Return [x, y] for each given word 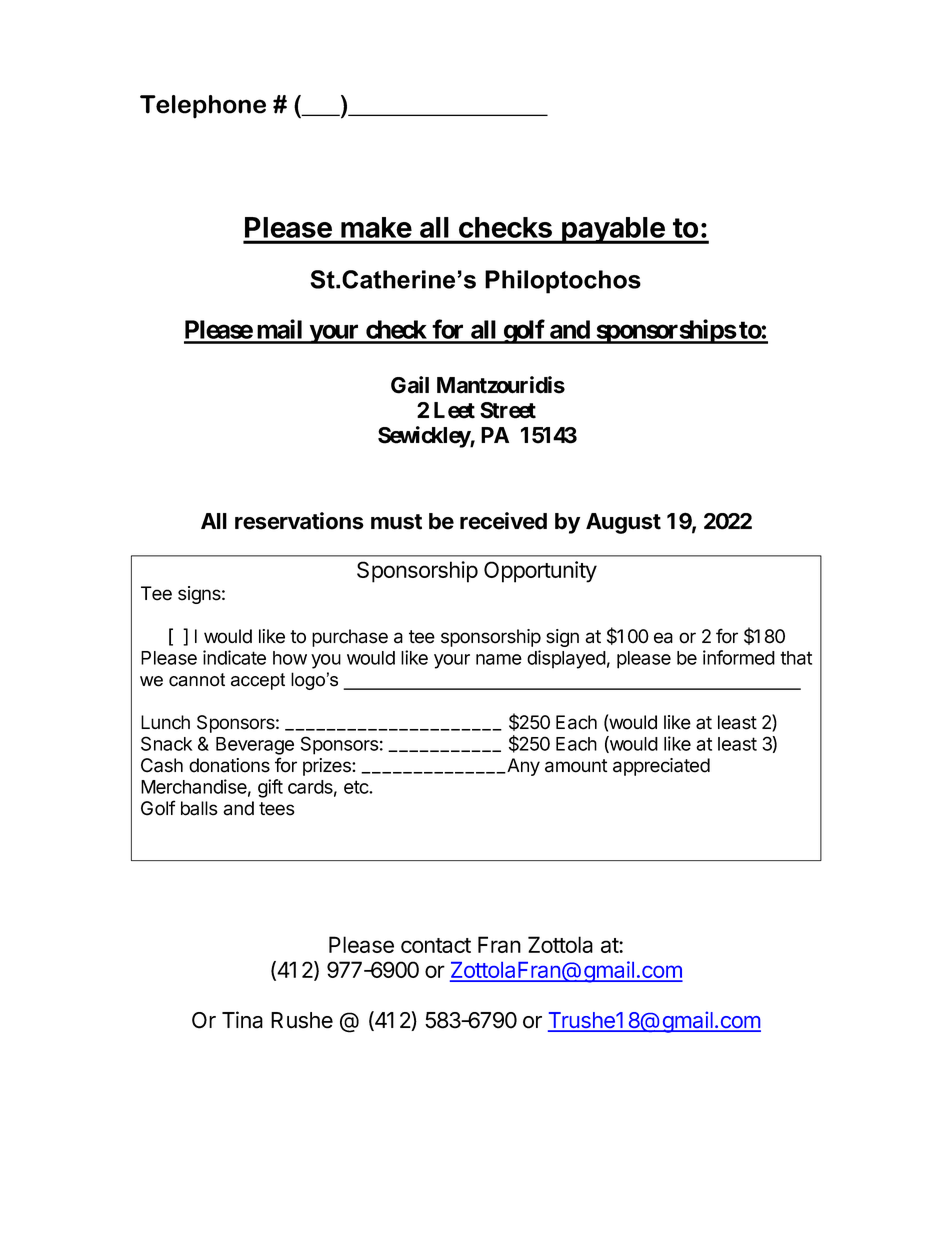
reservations [299, 521]
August [623, 523]
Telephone [203, 107]
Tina [242, 1020]
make [376, 227]
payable [613, 230]
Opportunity [540, 572]
